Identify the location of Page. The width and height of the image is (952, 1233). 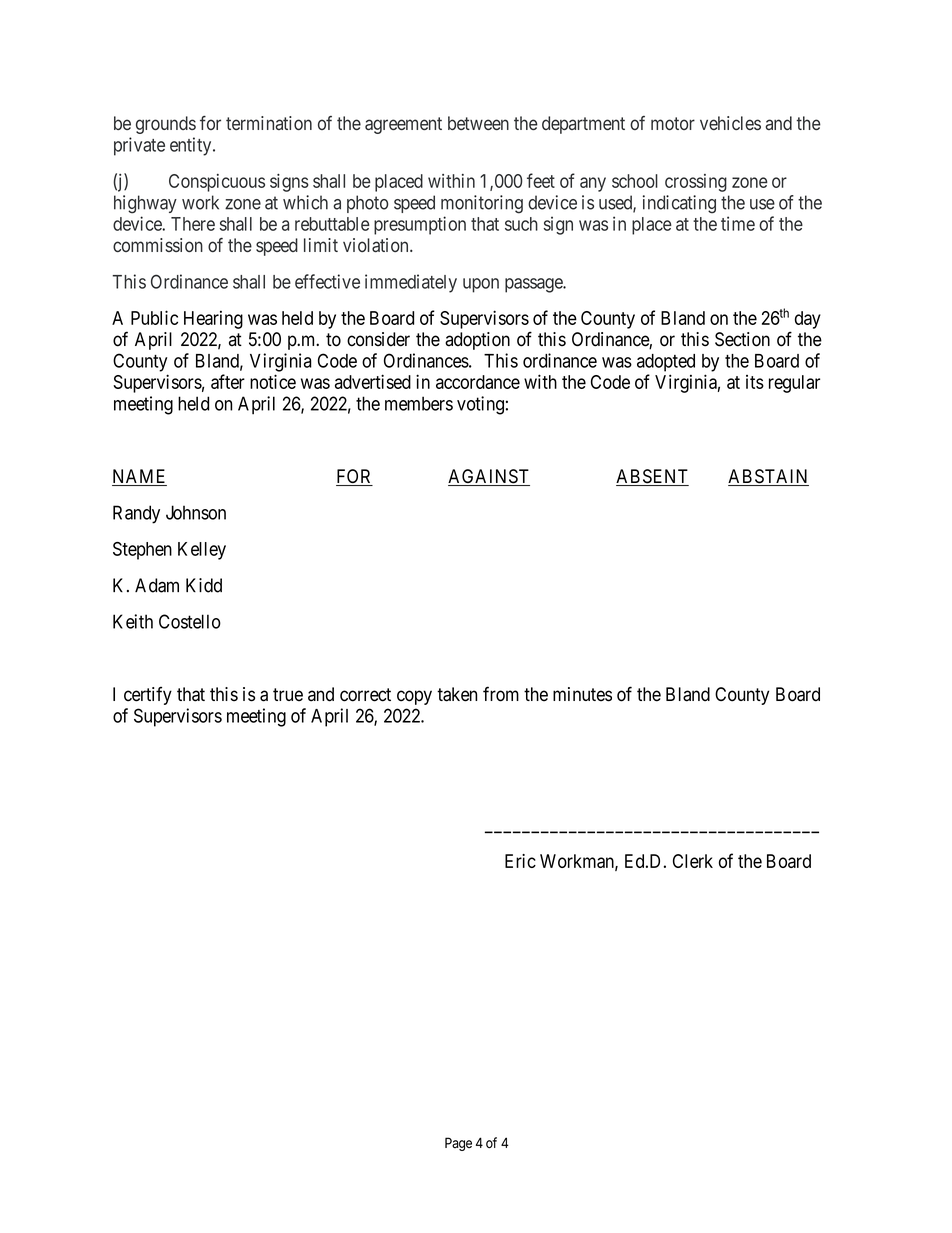
(458, 1144).
